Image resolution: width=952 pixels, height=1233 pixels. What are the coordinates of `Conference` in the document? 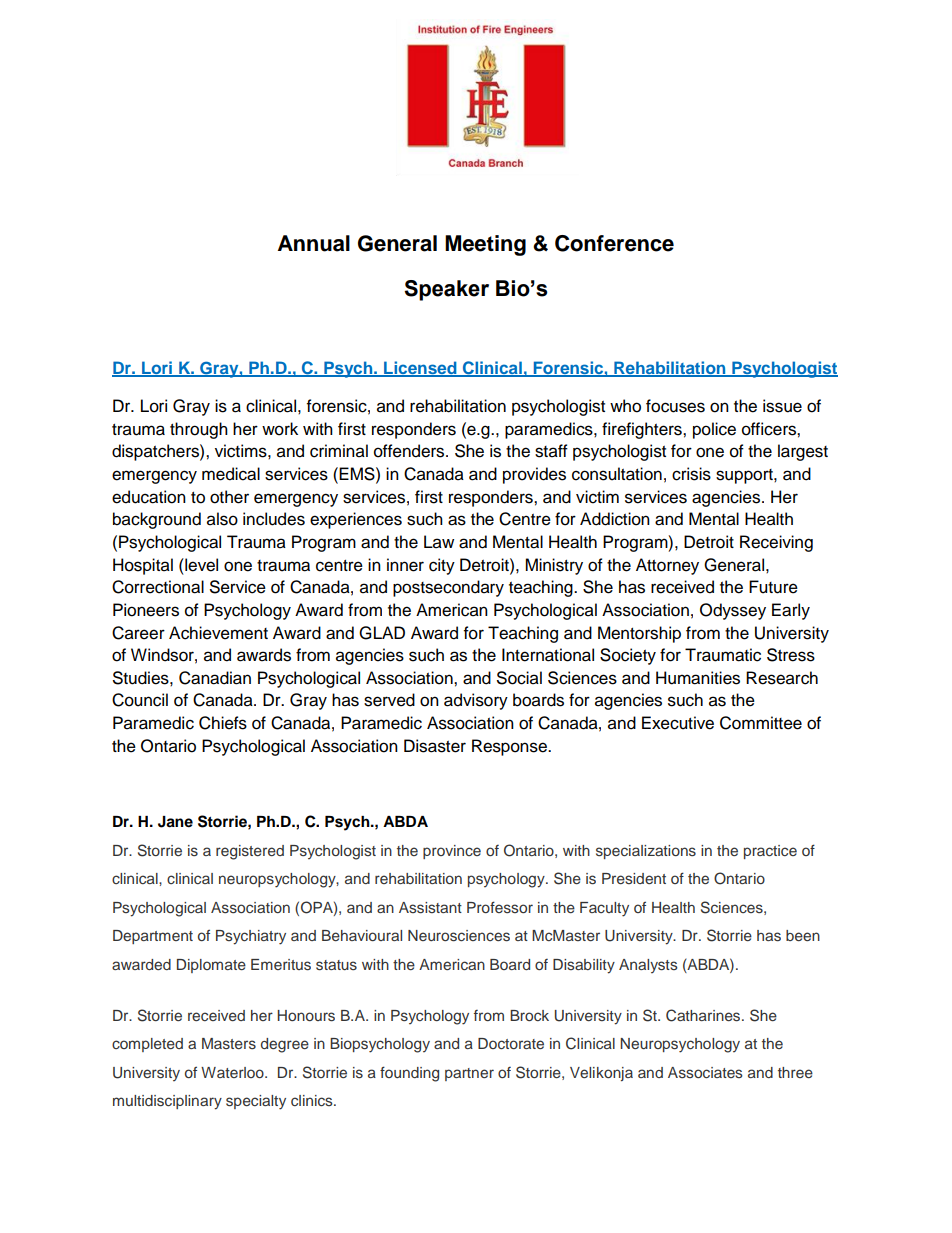 It's located at (614, 243).
